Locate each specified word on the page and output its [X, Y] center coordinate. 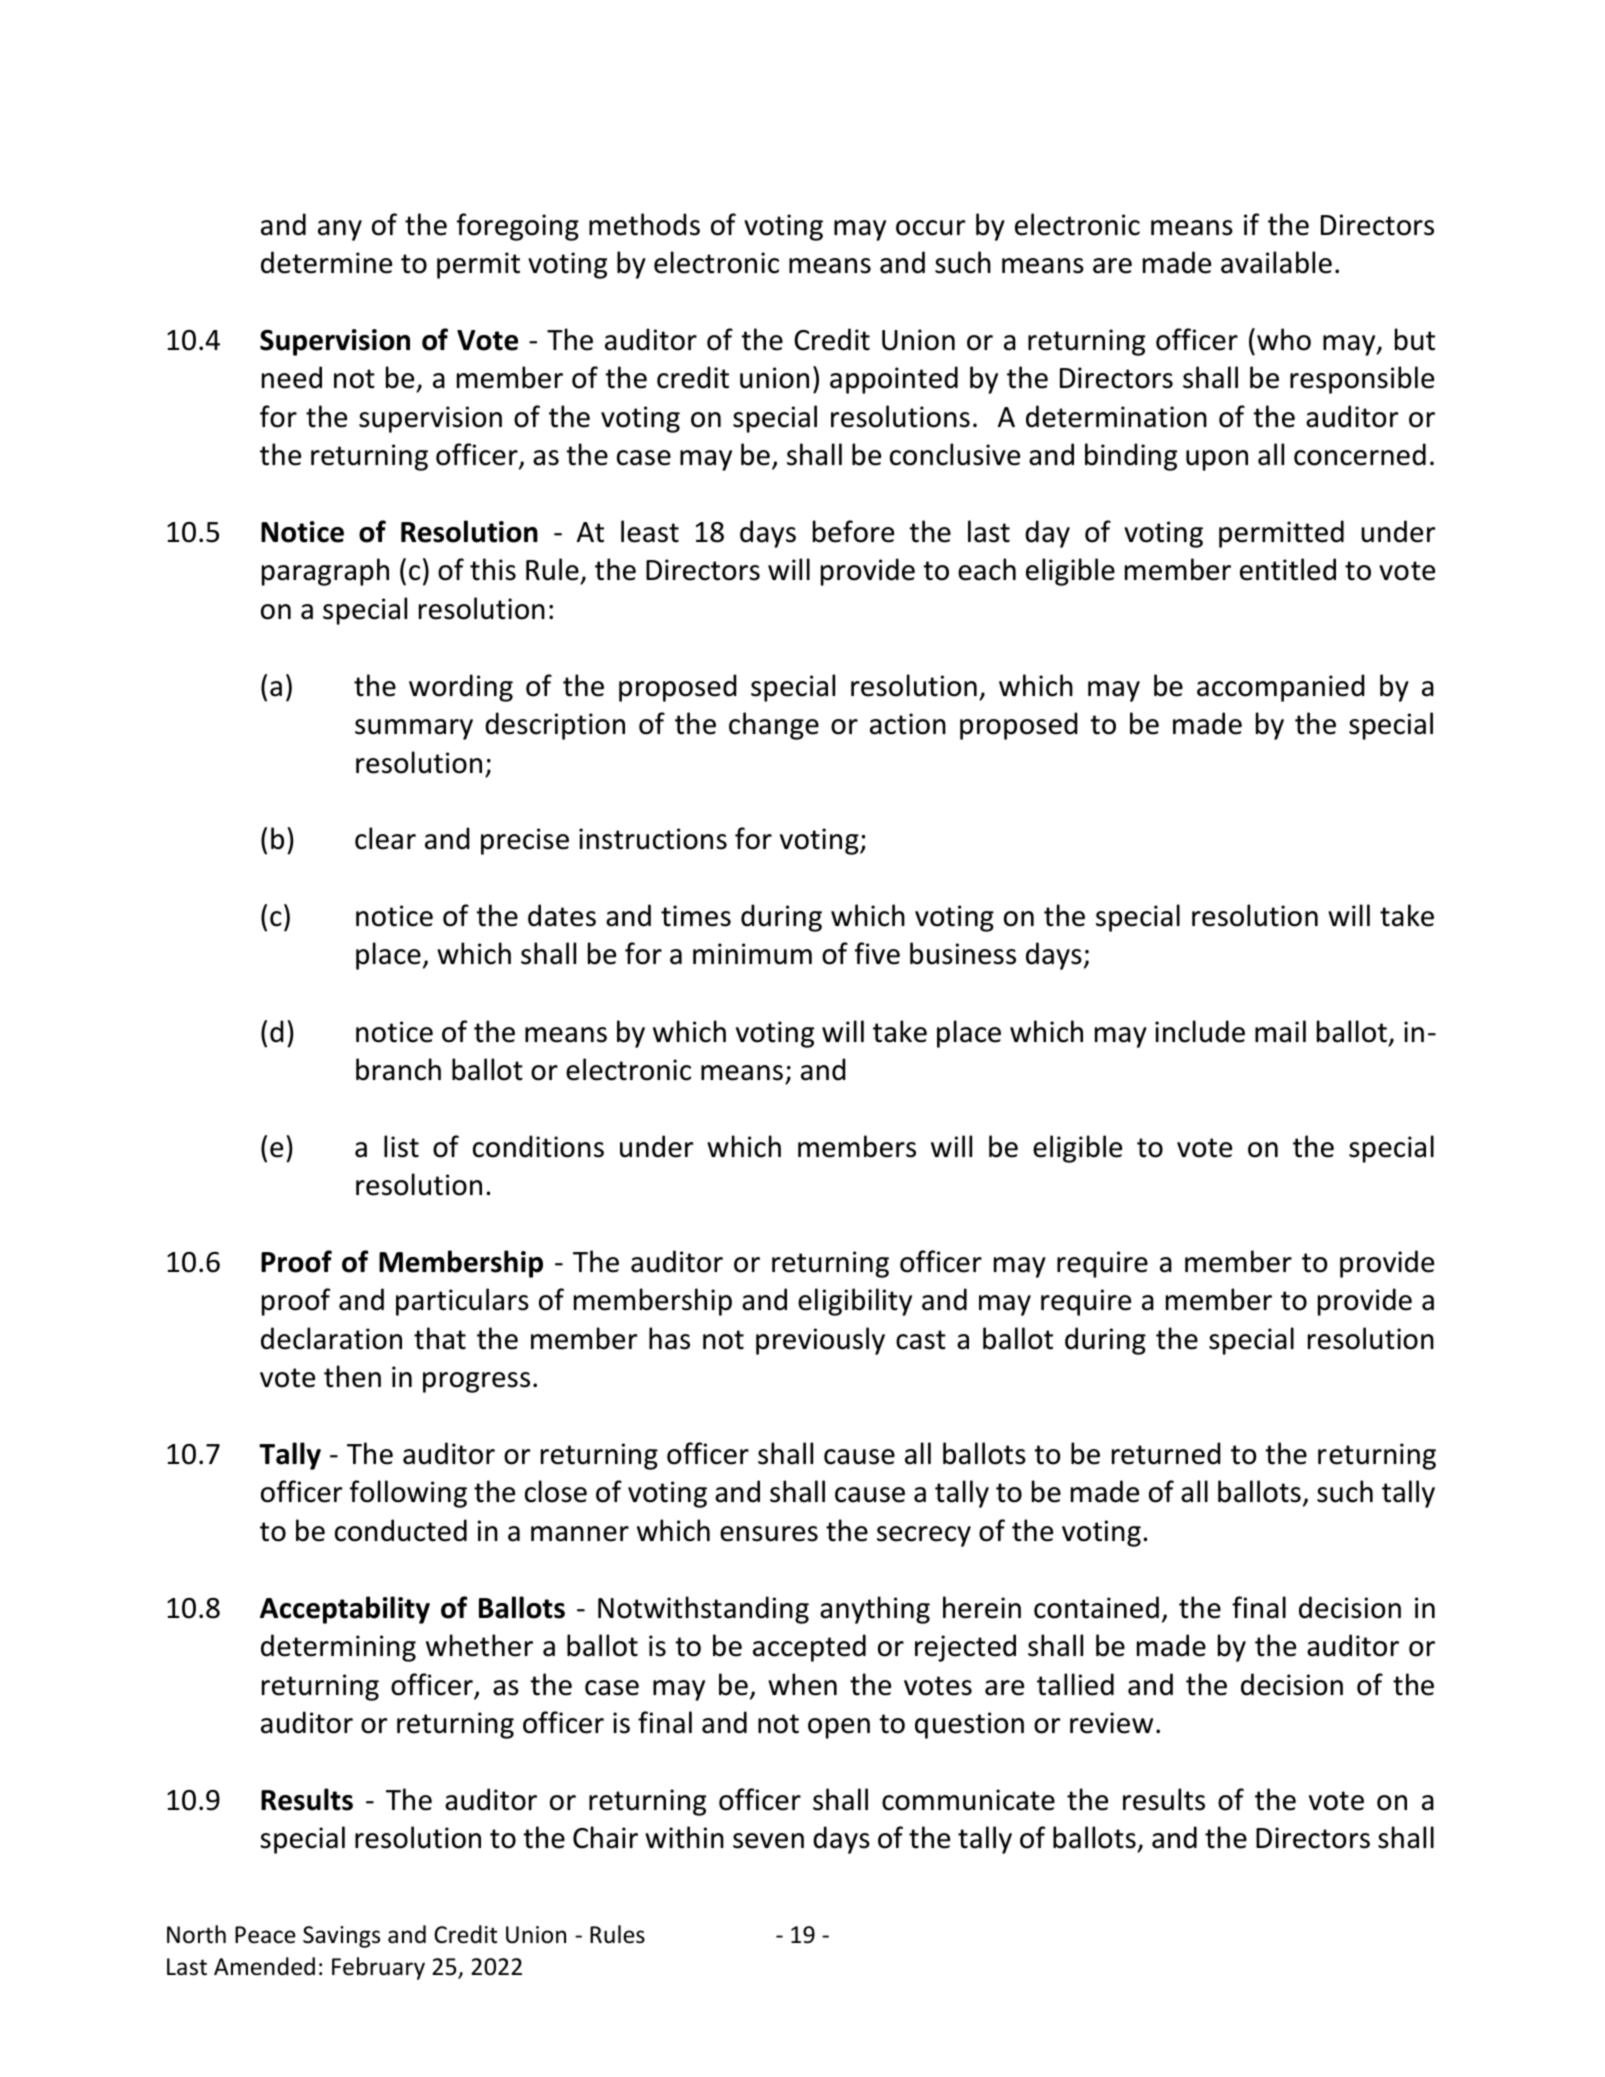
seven [768, 1841]
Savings [341, 1937]
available [1276, 262]
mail [1280, 1031]
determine [326, 262]
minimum [752, 954]
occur [930, 228]
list [401, 1146]
